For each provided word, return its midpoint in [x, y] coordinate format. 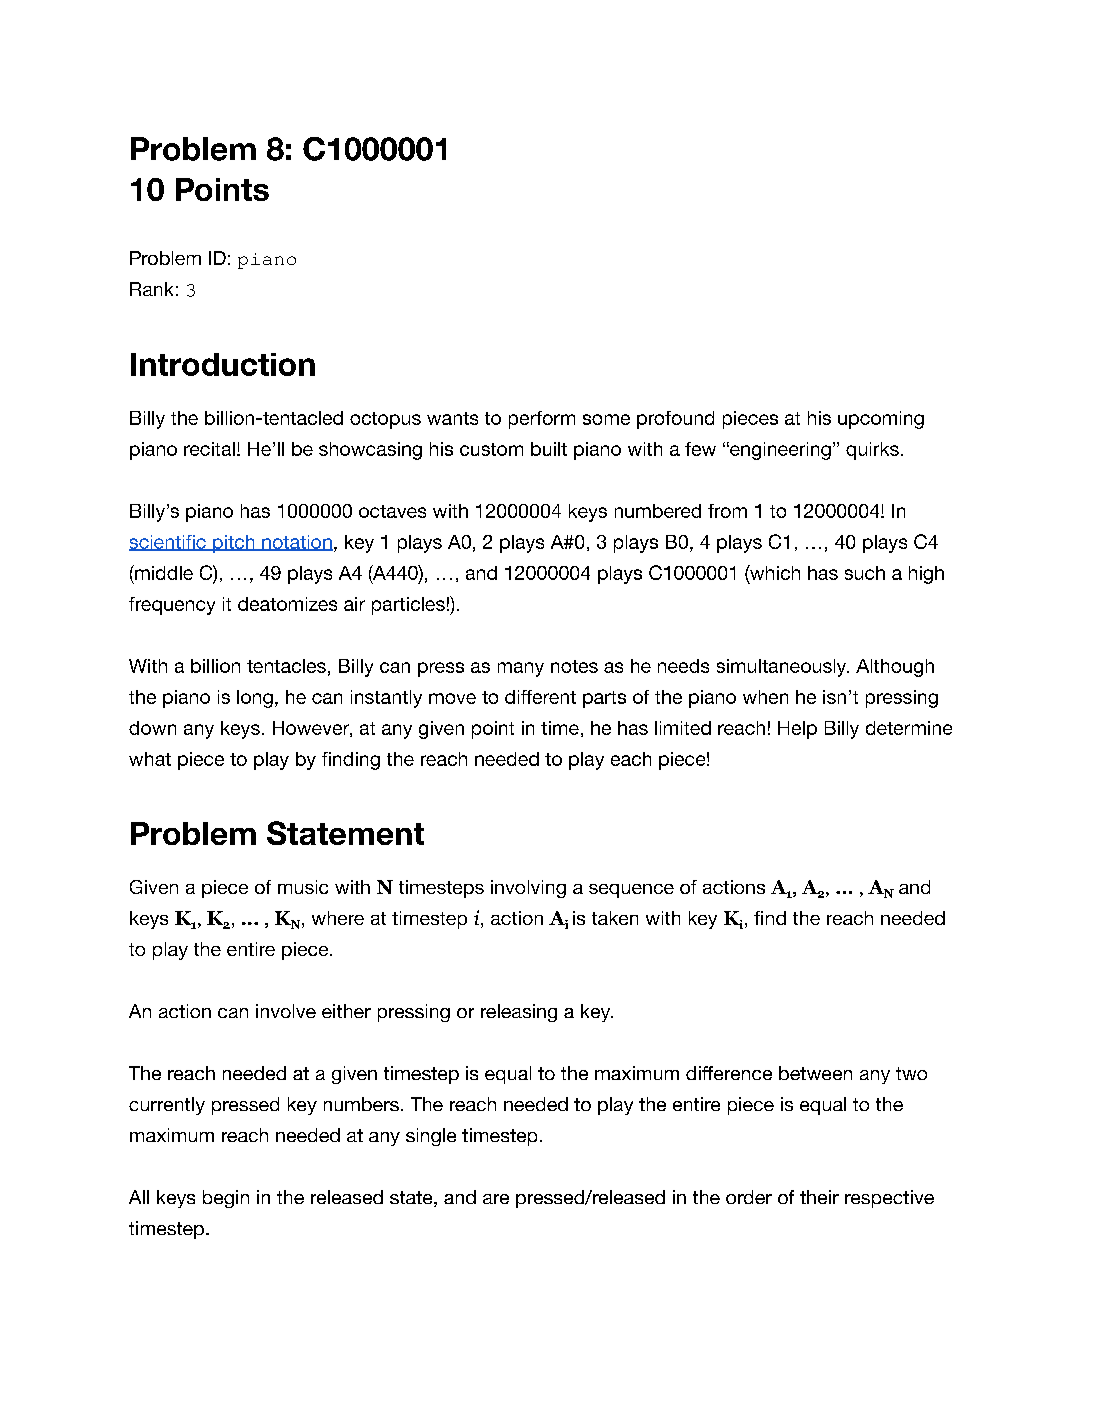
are [496, 1199]
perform [542, 420]
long [255, 699]
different [540, 697]
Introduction [223, 364]
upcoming [881, 420]
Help [797, 730]
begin [226, 1199]
